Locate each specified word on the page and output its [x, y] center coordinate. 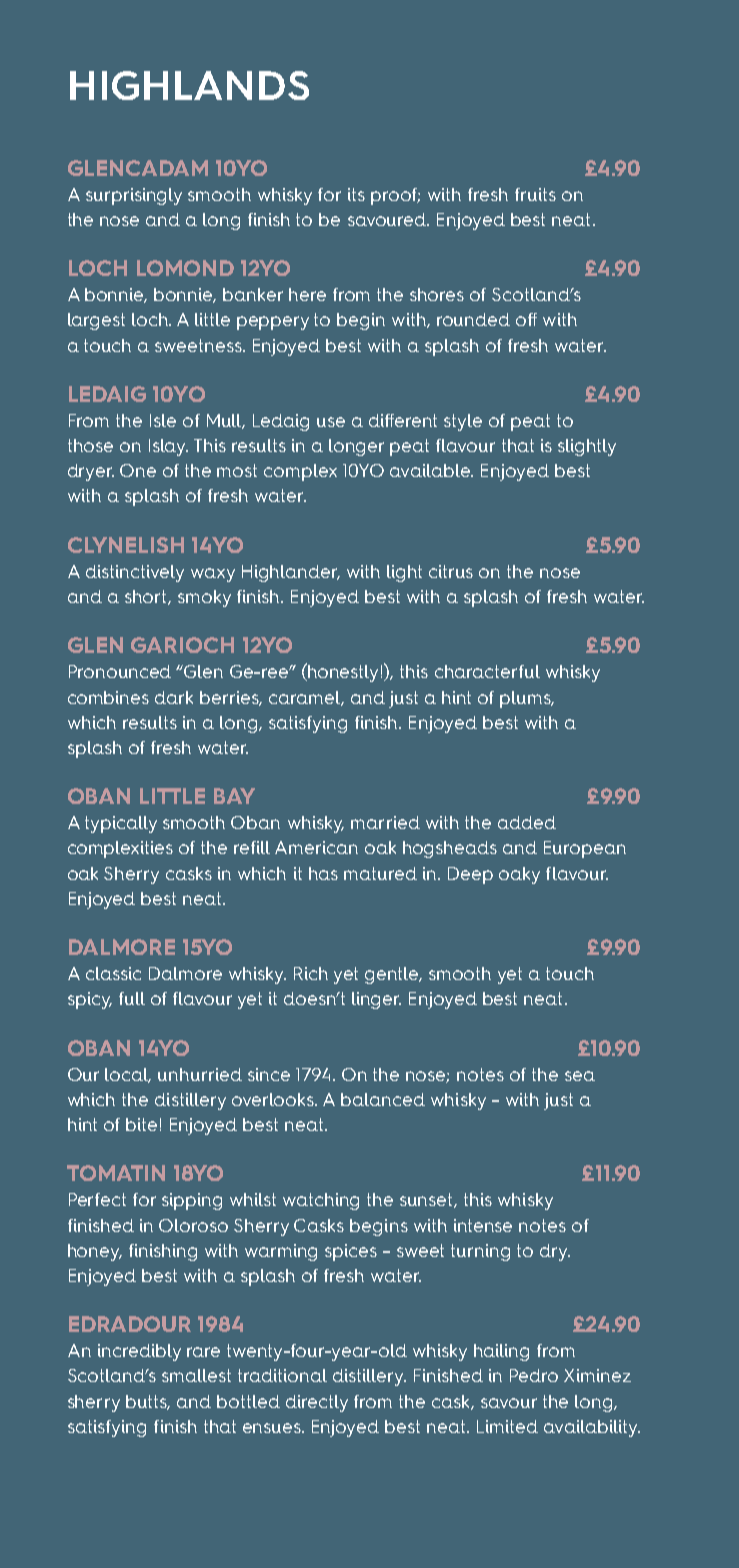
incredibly [139, 1352]
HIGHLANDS [189, 85]
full [132, 998]
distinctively [135, 573]
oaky [519, 875]
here [307, 294]
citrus [451, 571]
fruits [535, 194]
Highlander [291, 573]
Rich [311, 973]
